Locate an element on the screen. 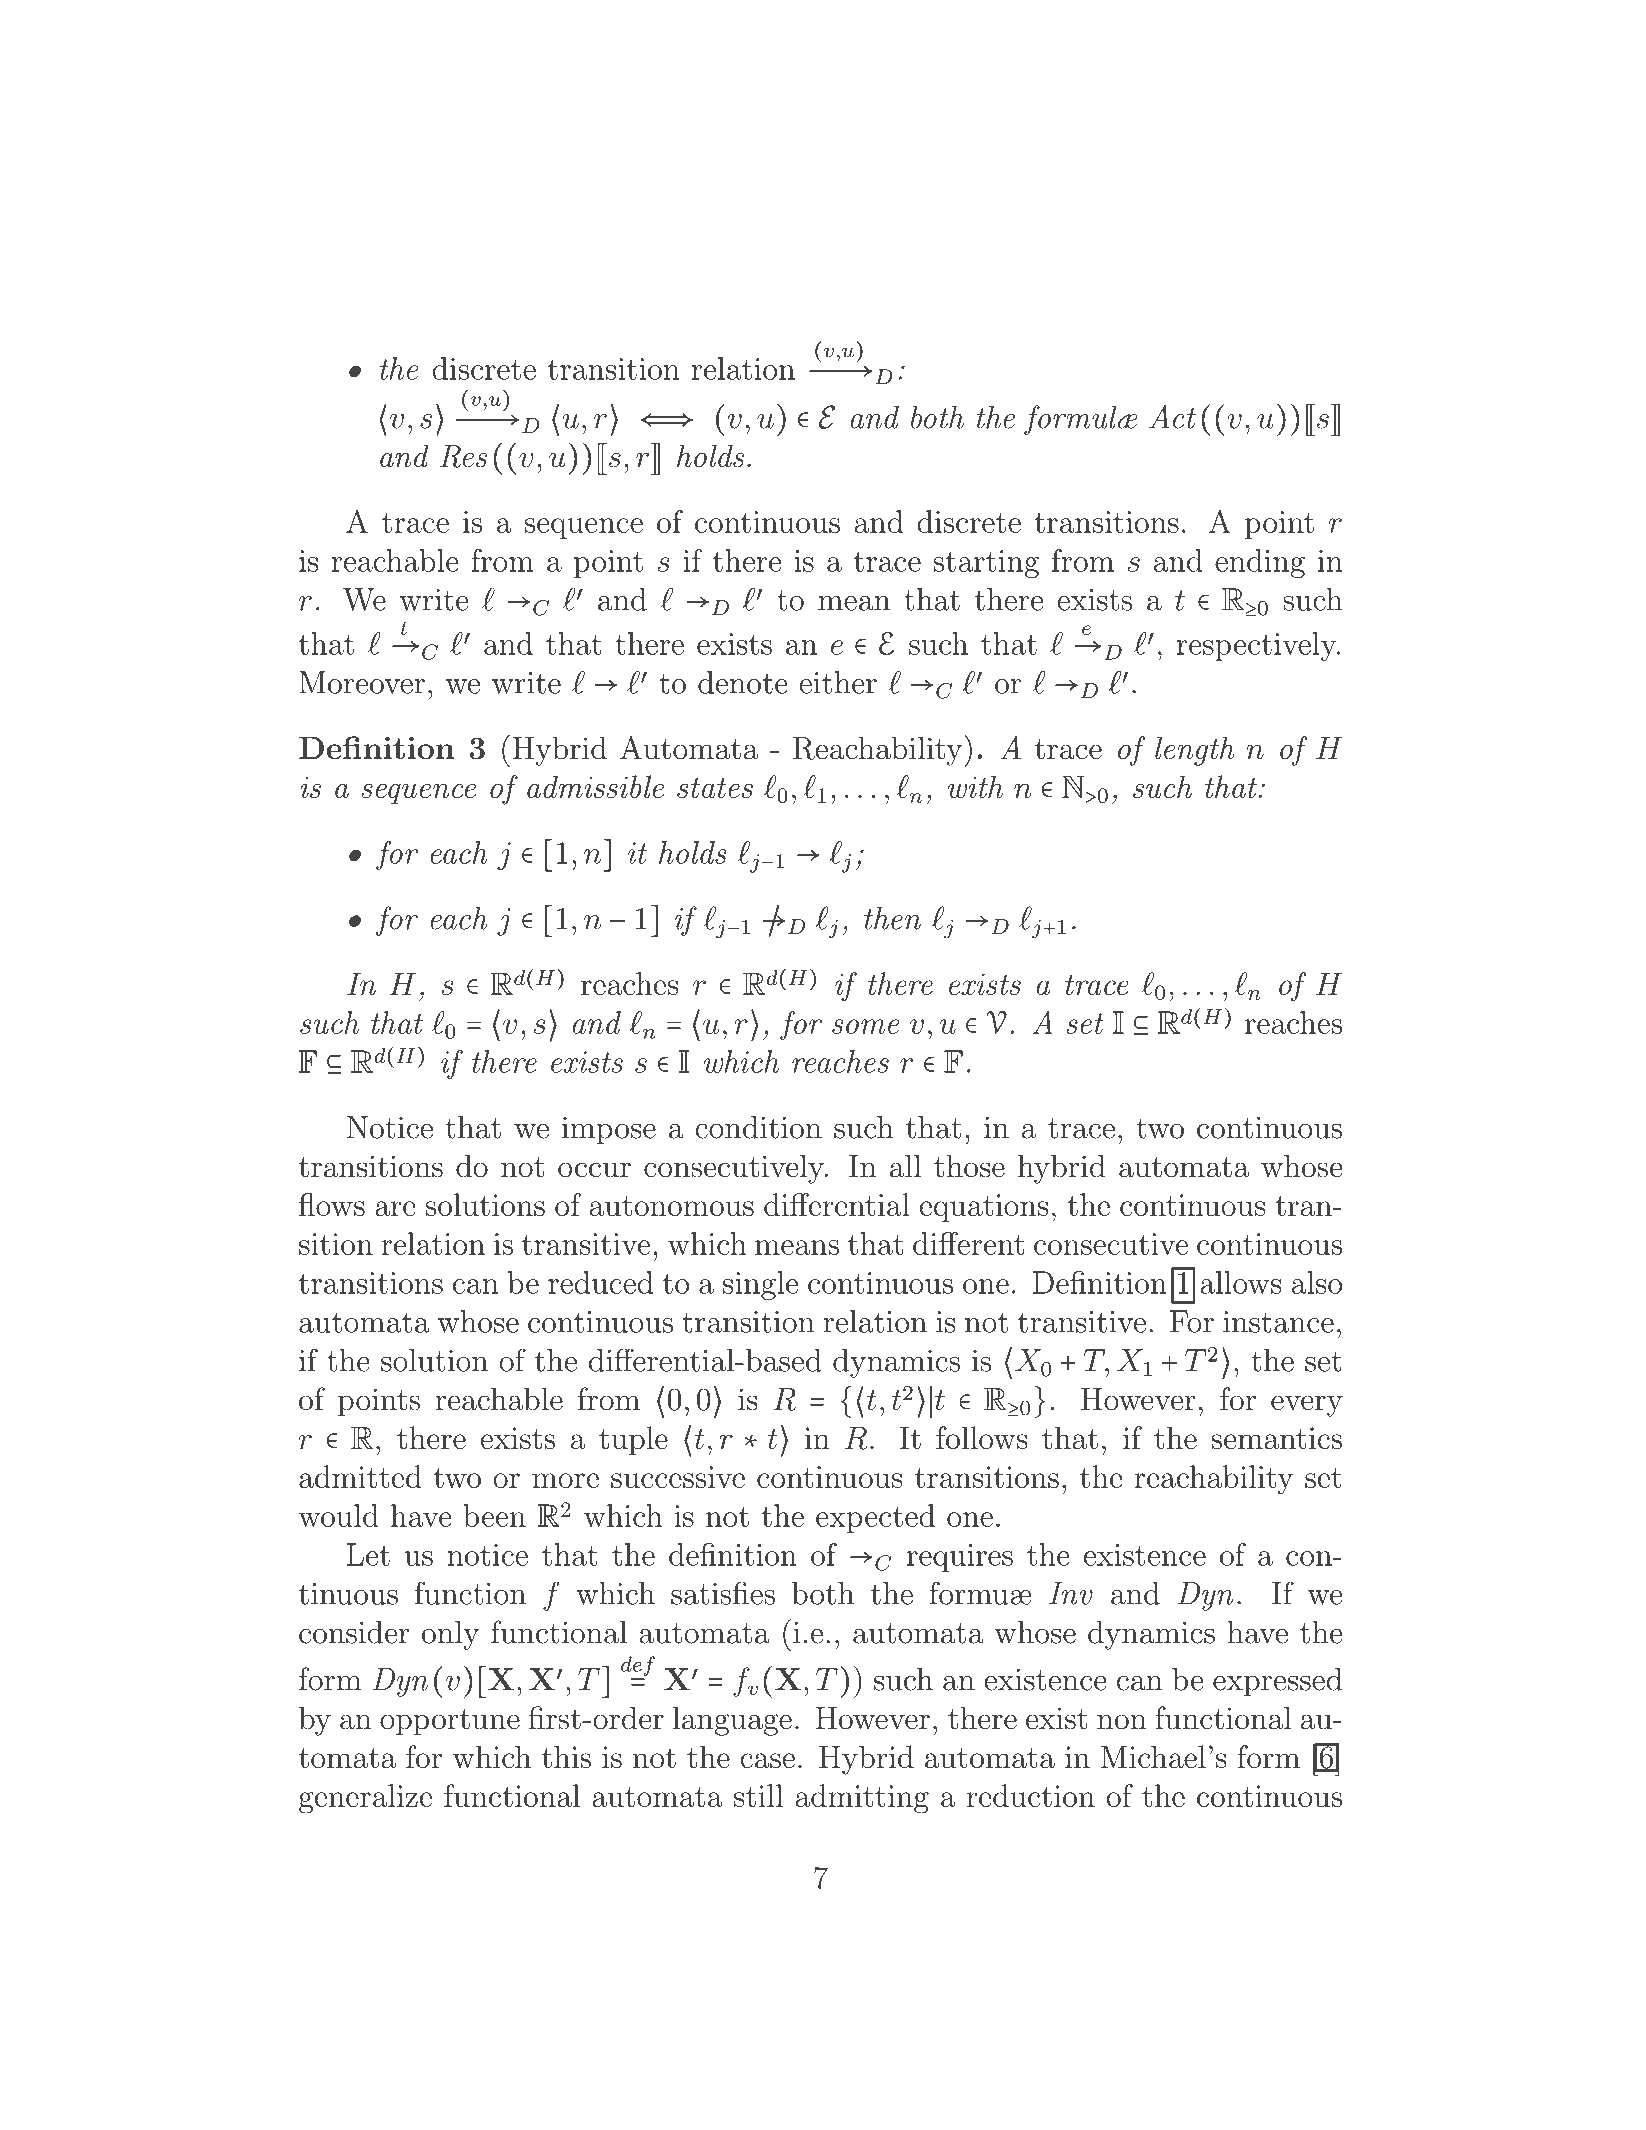 Image resolution: width=1646 pixels, height=2130 pixels. denote is located at coordinates (743, 682).
